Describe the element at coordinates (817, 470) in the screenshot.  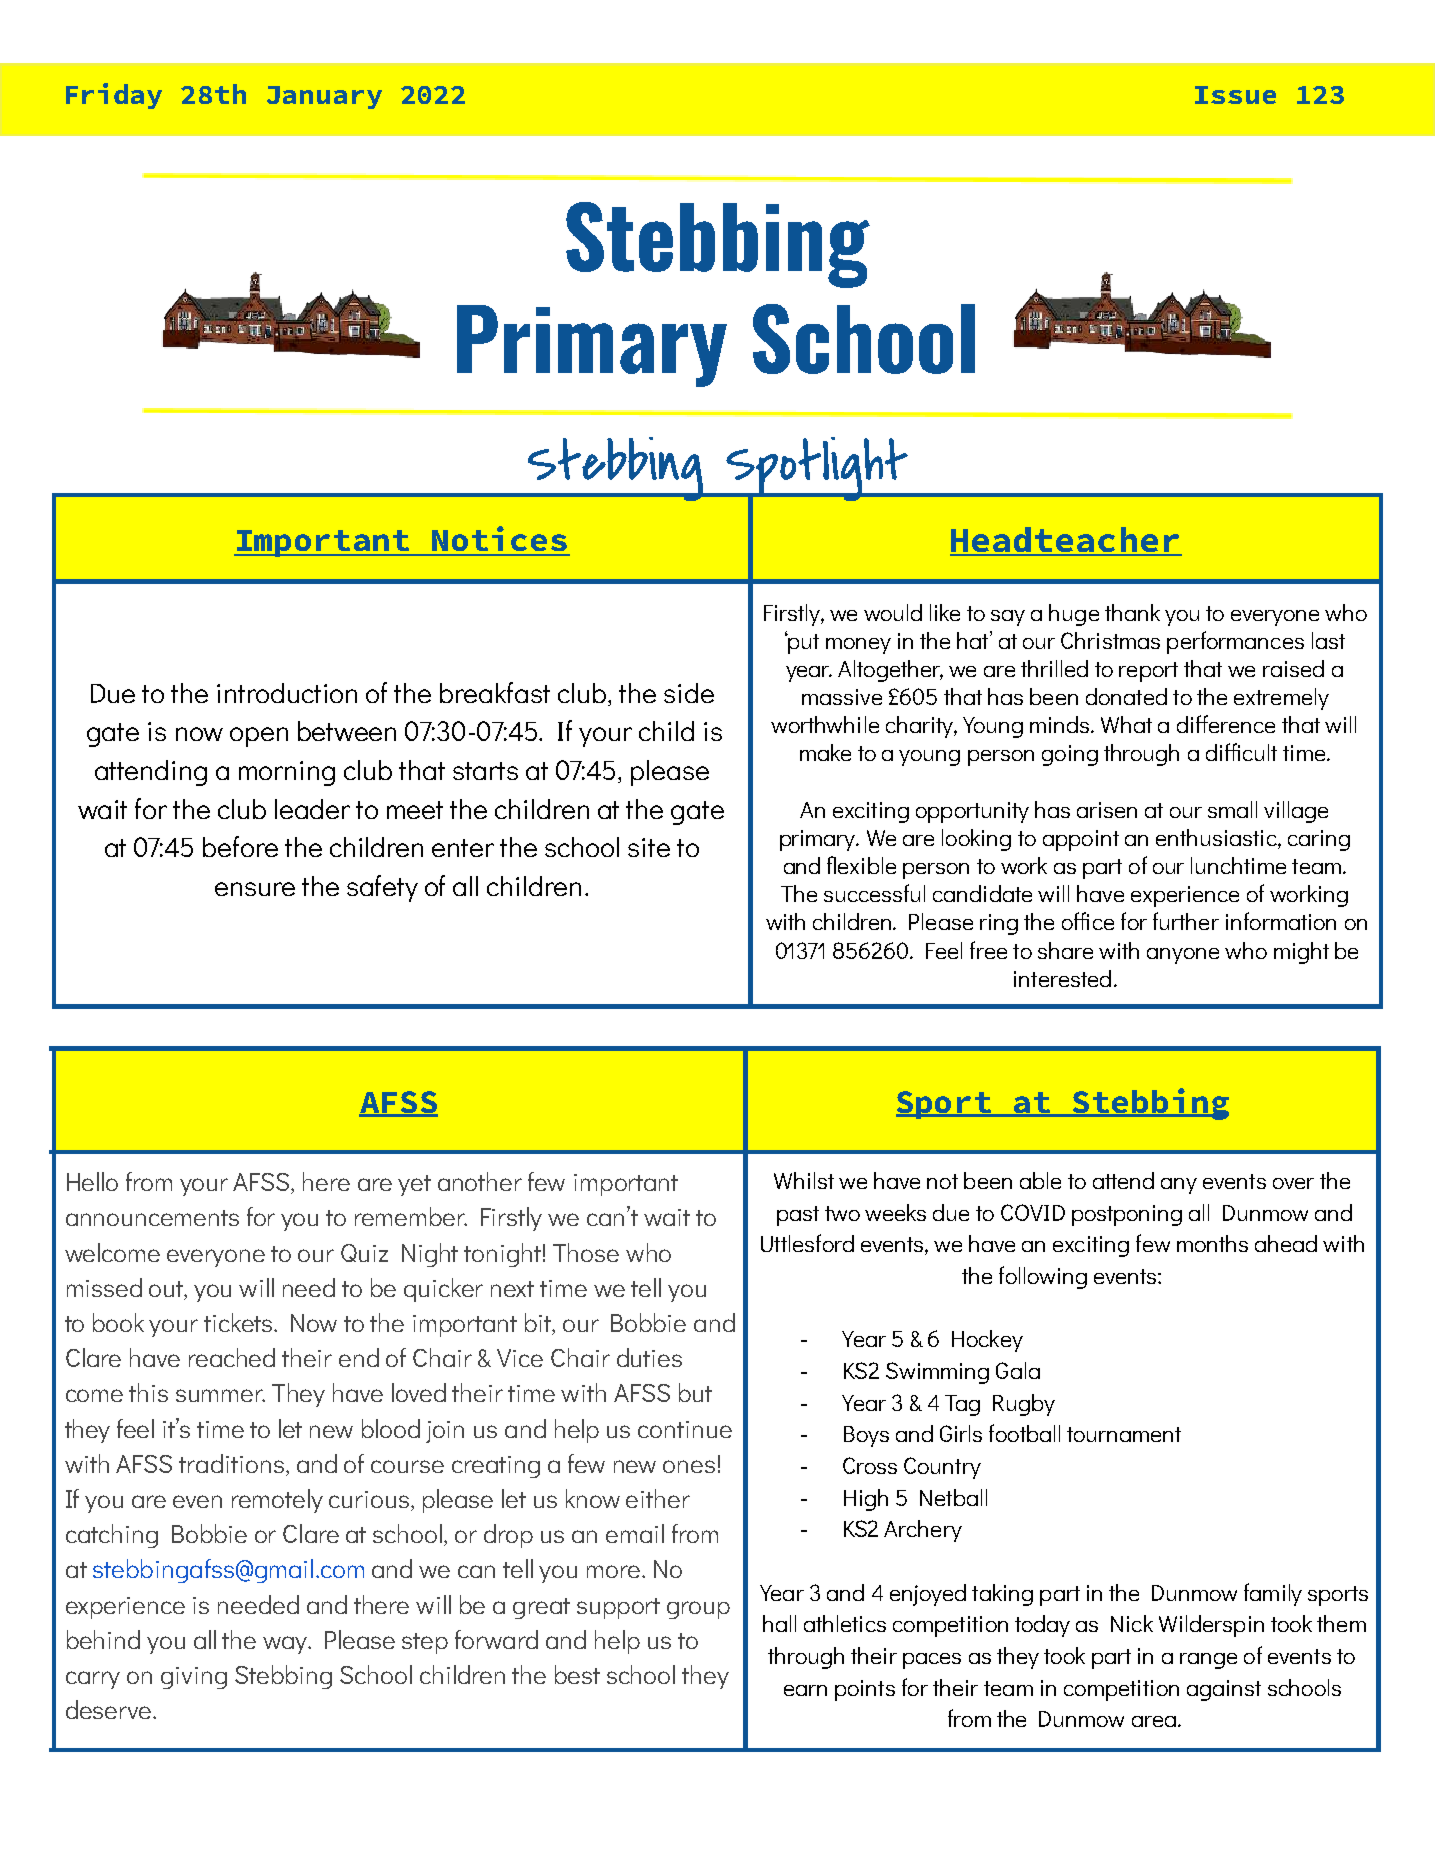
I see `Spotlight` at that location.
